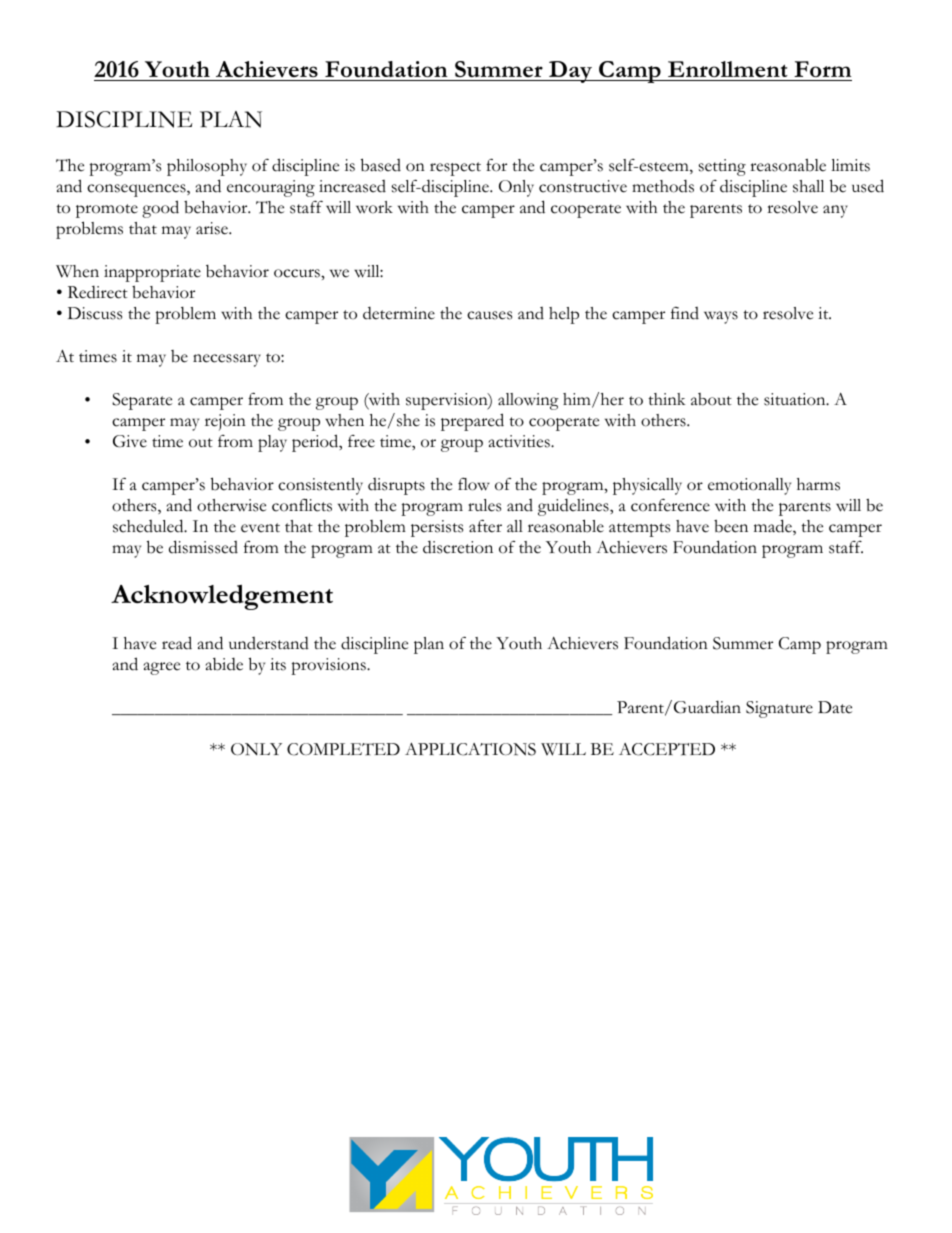 This screenshot has width=952, height=1233. Describe the element at coordinates (728, 69) in the screenshot. I see `Enrollment` at that location.
